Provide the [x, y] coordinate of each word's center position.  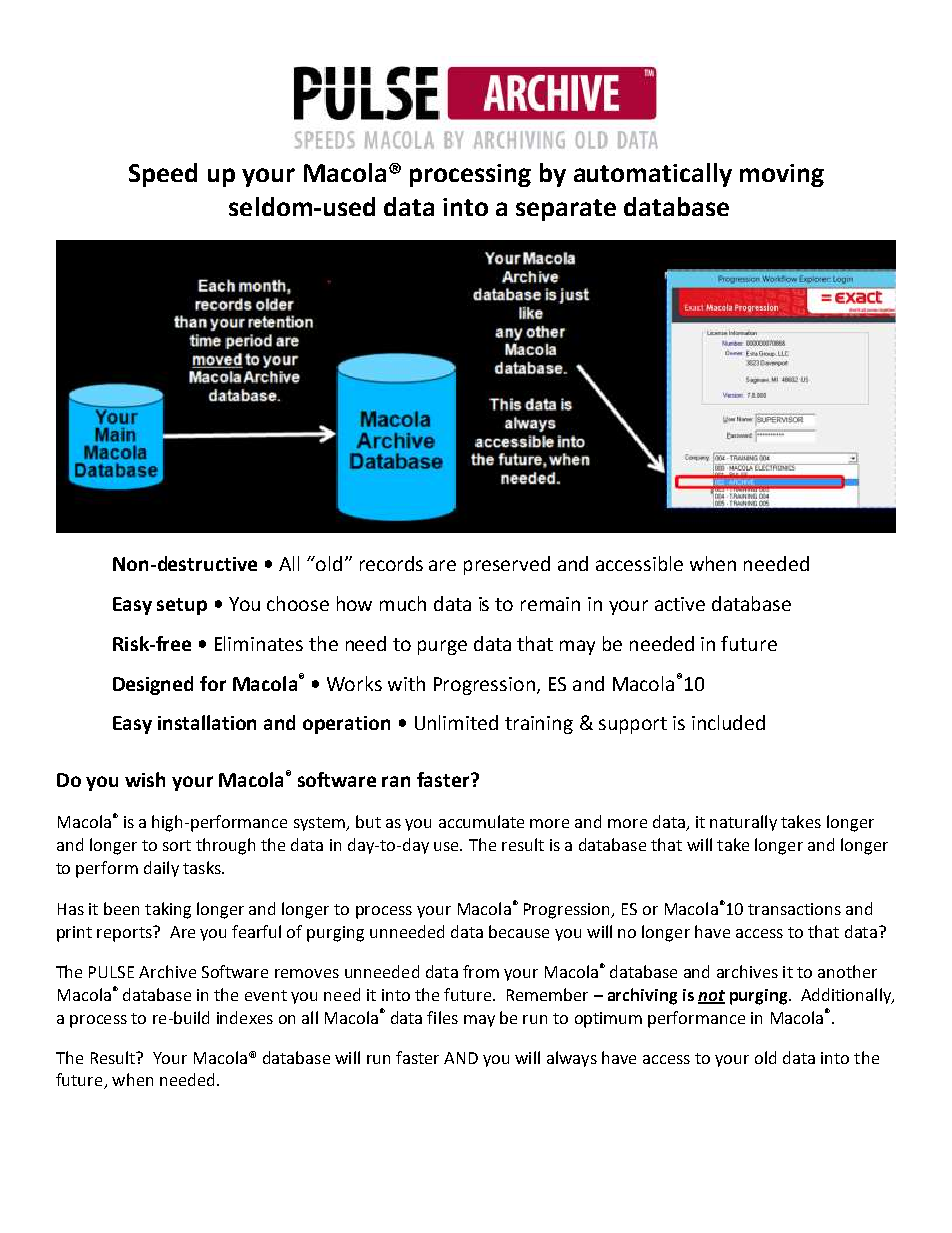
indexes [245, 1017]
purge [442, 647]
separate [566, 210]
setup [182, 606]
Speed [163, 175]
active [680, 604]
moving [782, 175]
